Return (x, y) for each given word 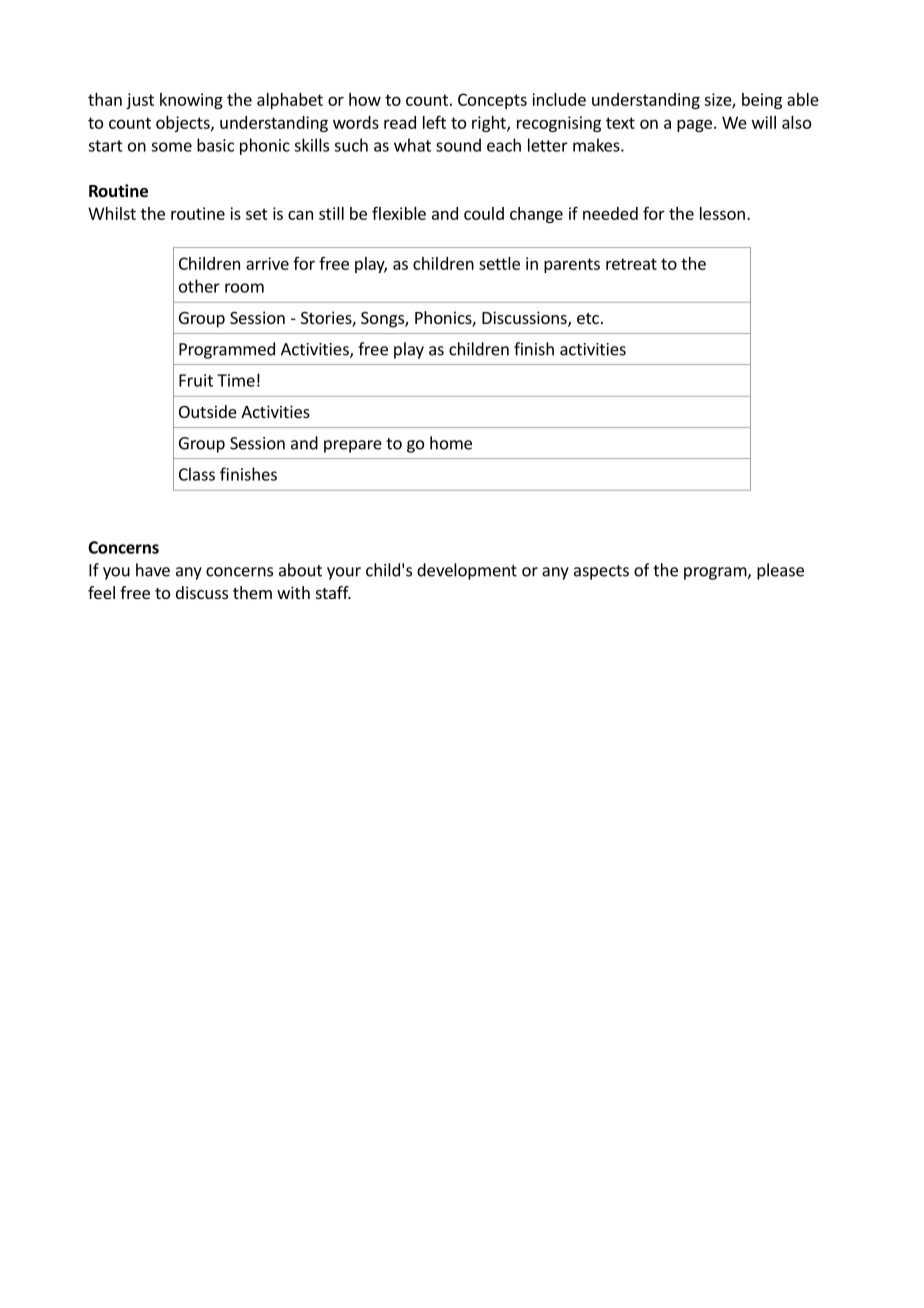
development (467, 571)
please (780, 571)
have (153, 570)
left (434, 122)
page (694, 125)
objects (184, 124)
